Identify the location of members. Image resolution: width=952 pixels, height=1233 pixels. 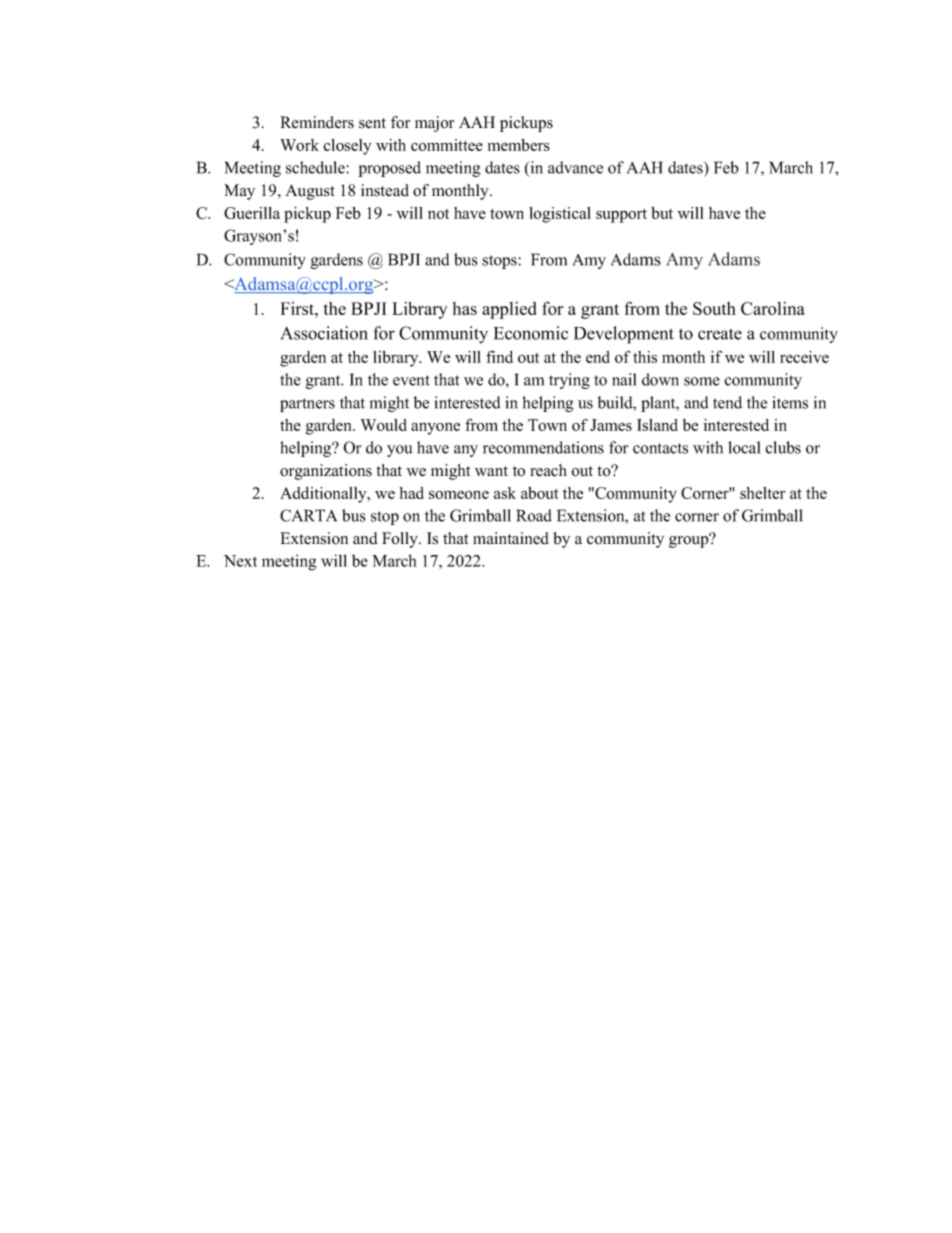
(519, 145).
